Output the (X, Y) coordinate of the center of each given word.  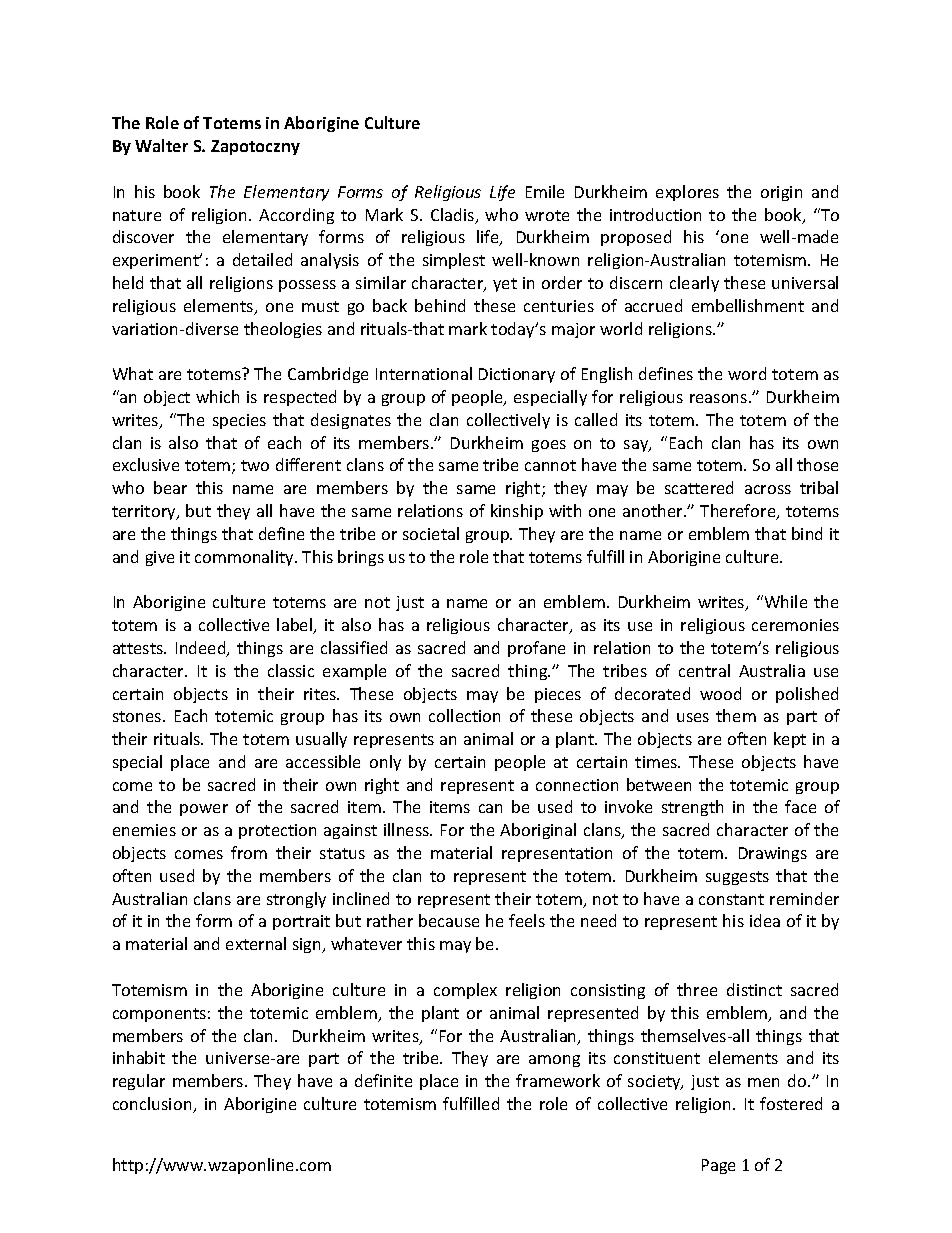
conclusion (153, 1105)
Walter (161, 145)
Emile (545, 191)
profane (536, 649)
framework (558, 1080)
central (704, 670)
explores (687, 193)
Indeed (202, 649)
